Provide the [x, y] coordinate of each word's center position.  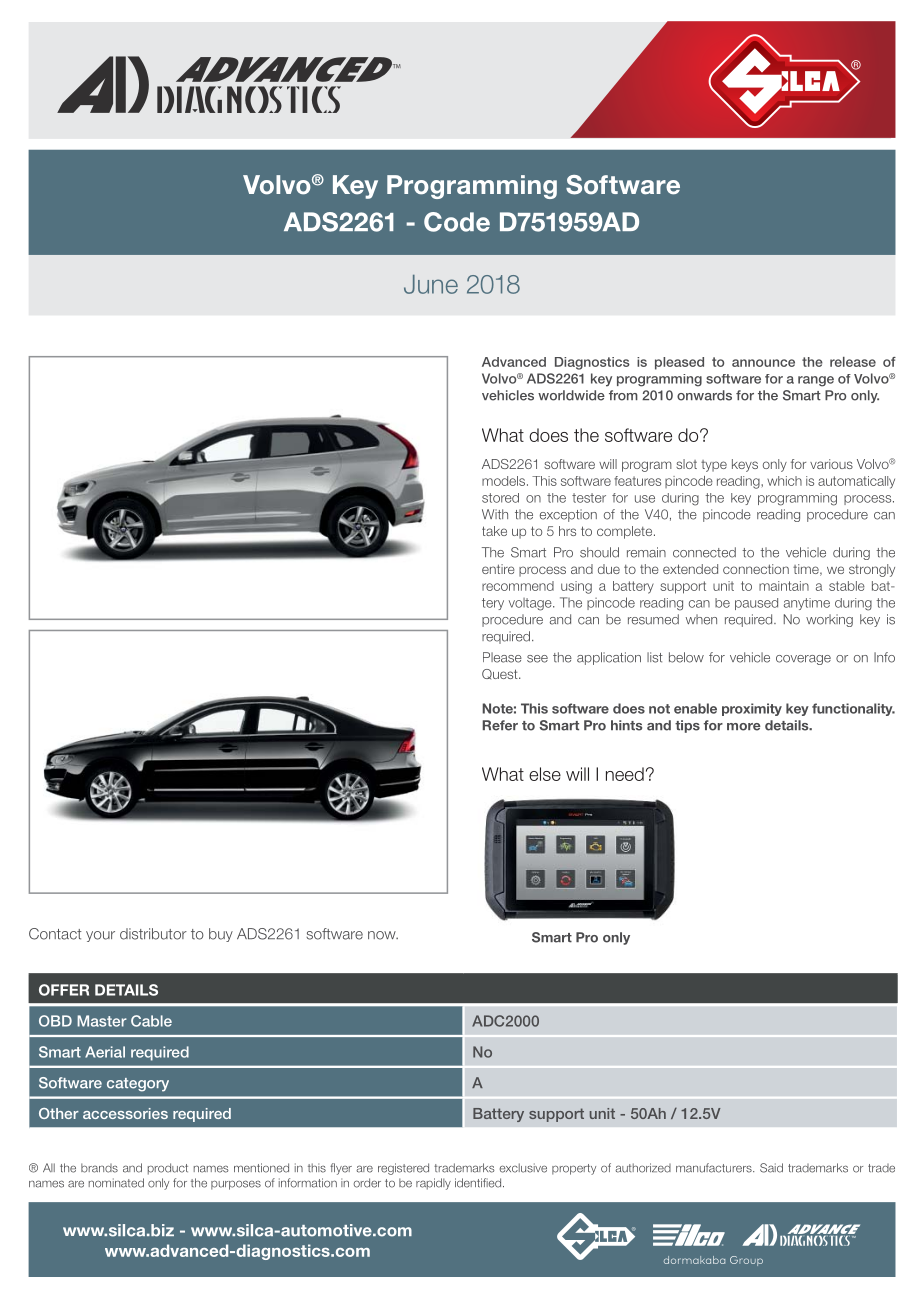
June [431, 284]
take [494, 531]
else [545, 774]
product [168, 1169]
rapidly [433, 1184]
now [383, 935]
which [784, 481]
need [625, 774]
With [495, 514]
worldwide [571, 395]
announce [763, 363]
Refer [500, 725]
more [744, 727]
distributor [153, 934]
